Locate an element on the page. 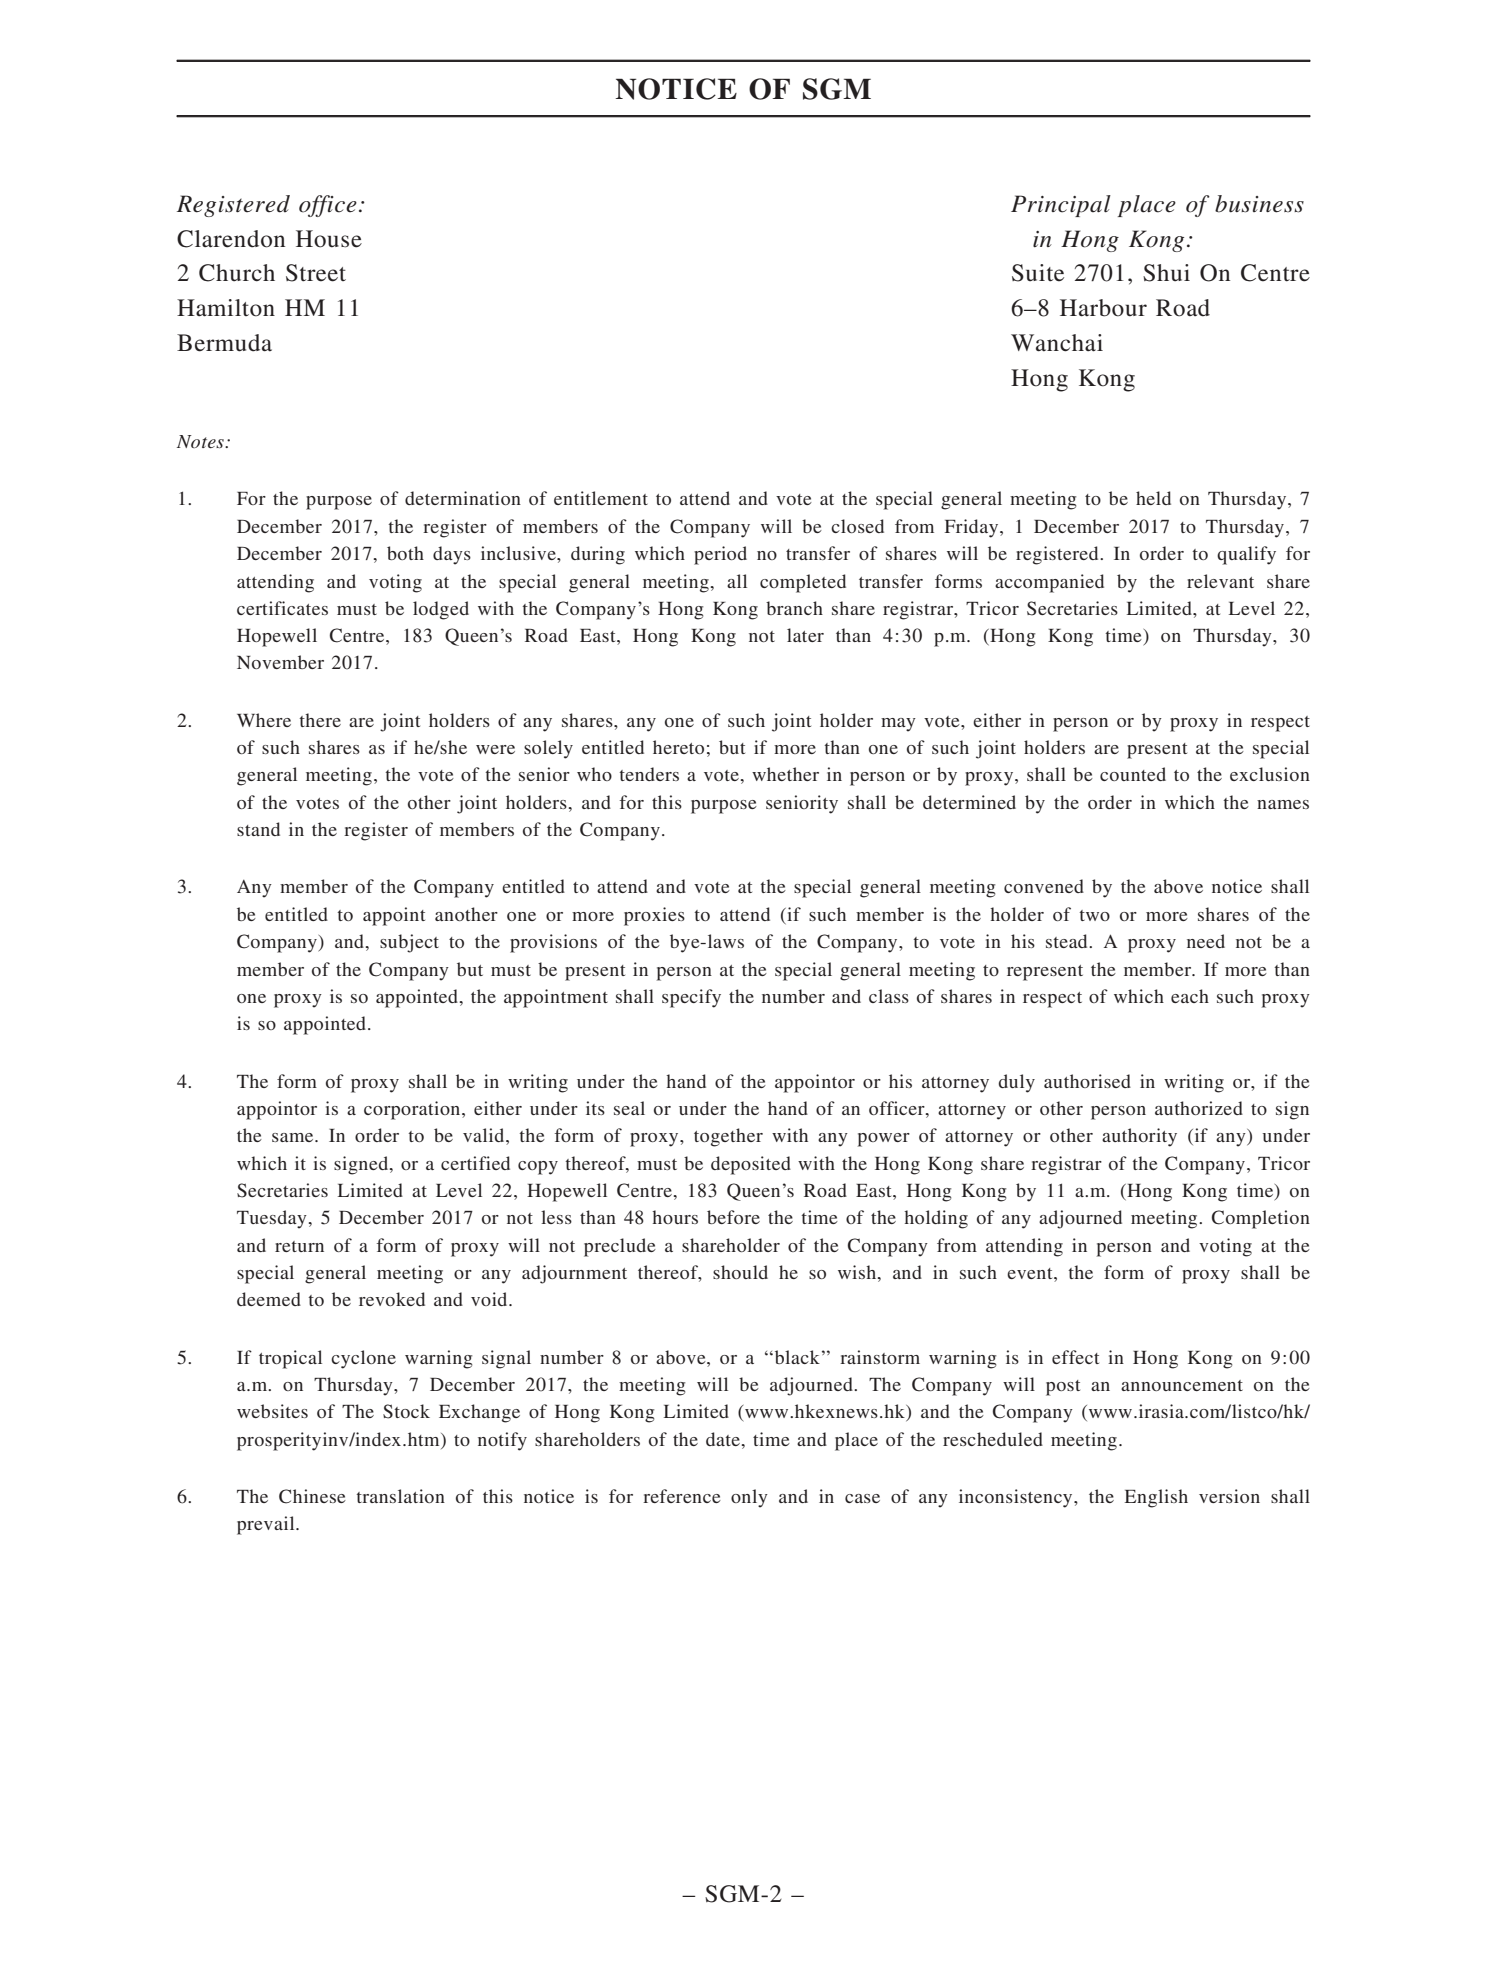 The width and height of the image is (1487, 1982). House is located at coordinates (329, 239).
